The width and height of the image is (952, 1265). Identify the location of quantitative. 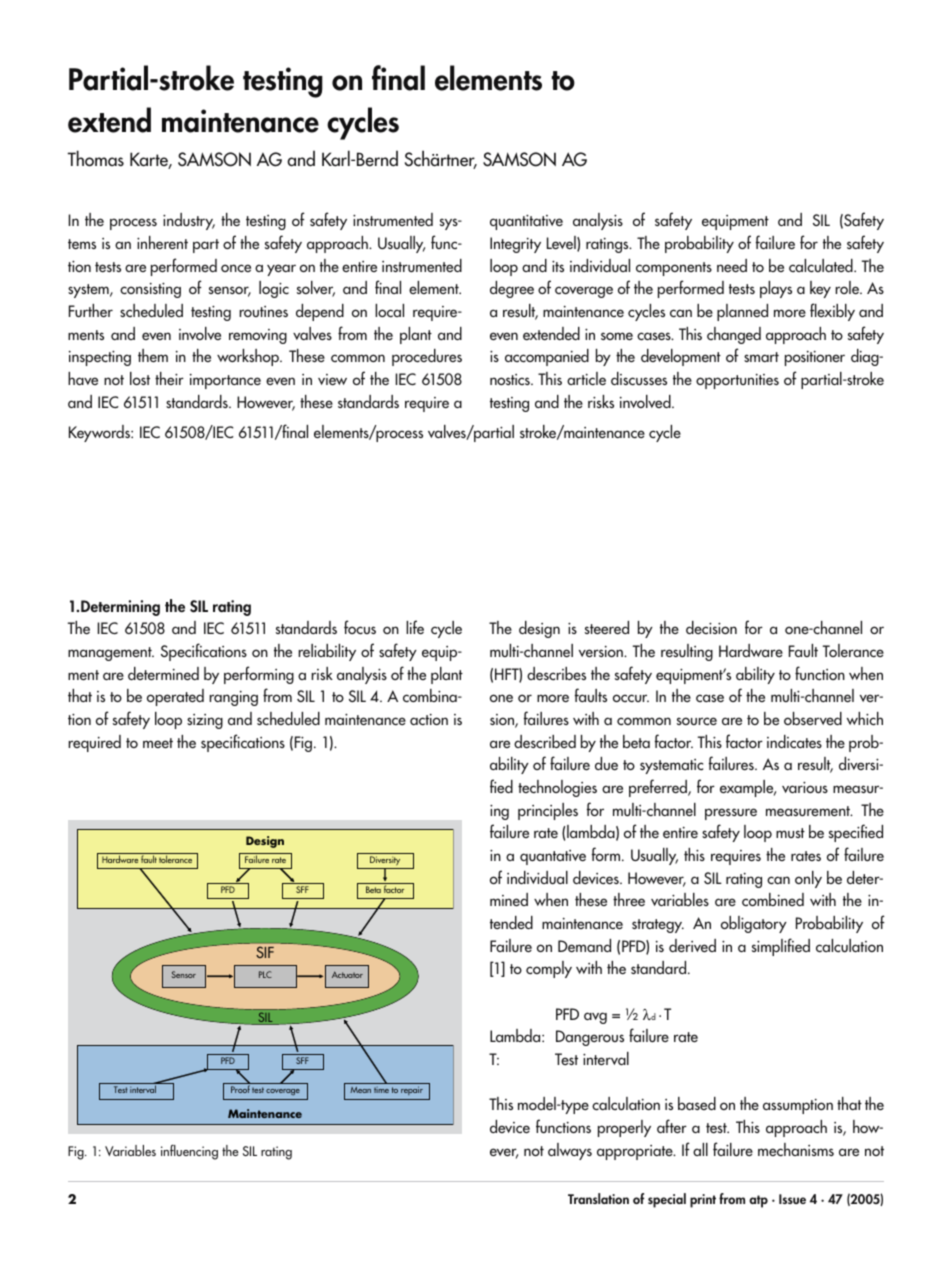
(526, 222).
